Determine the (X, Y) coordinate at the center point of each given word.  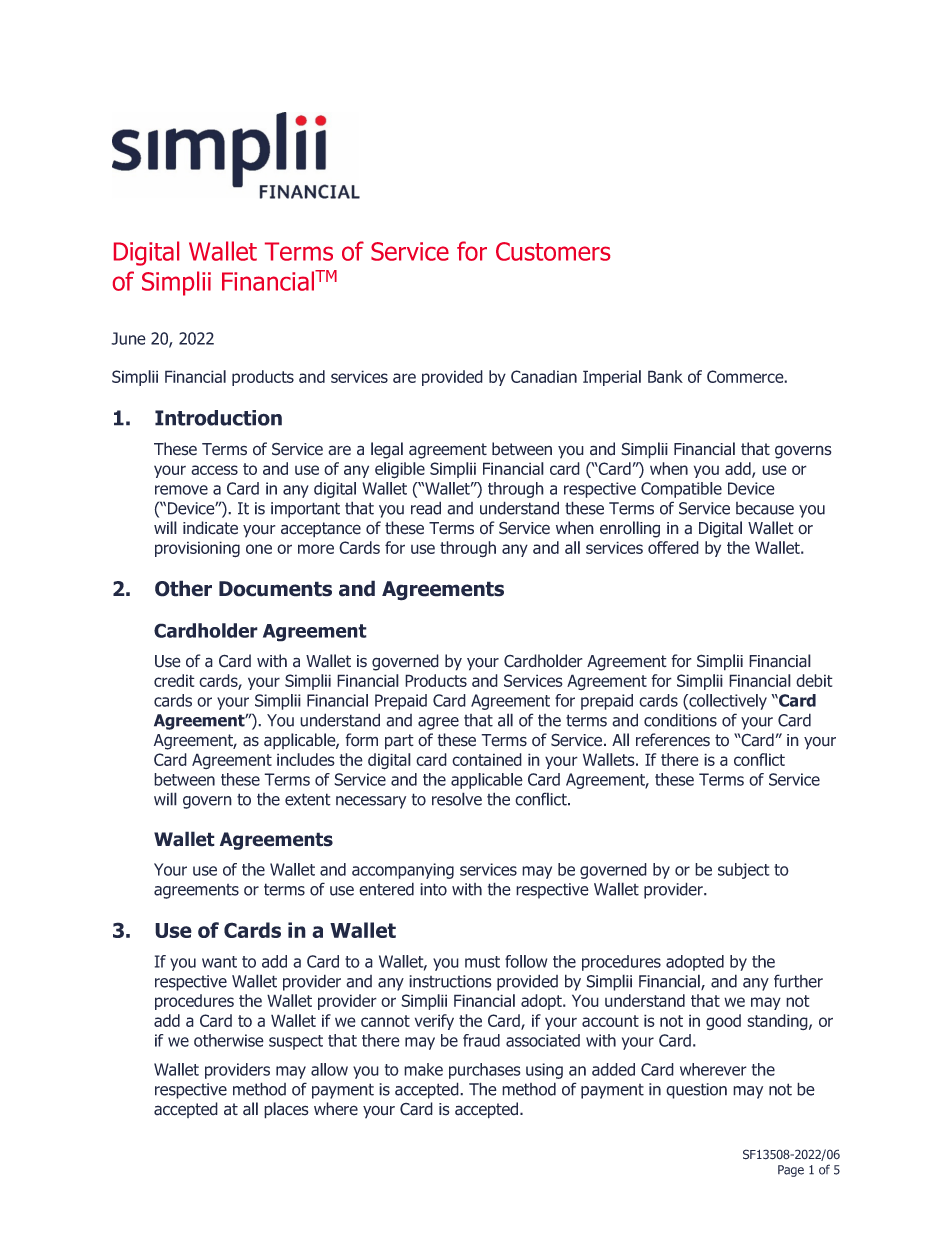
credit (174, 680)
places (286, 1110)
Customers (553, 251)
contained (487, 759)
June (128, 338)
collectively (727, 702)
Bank (665, 376)
